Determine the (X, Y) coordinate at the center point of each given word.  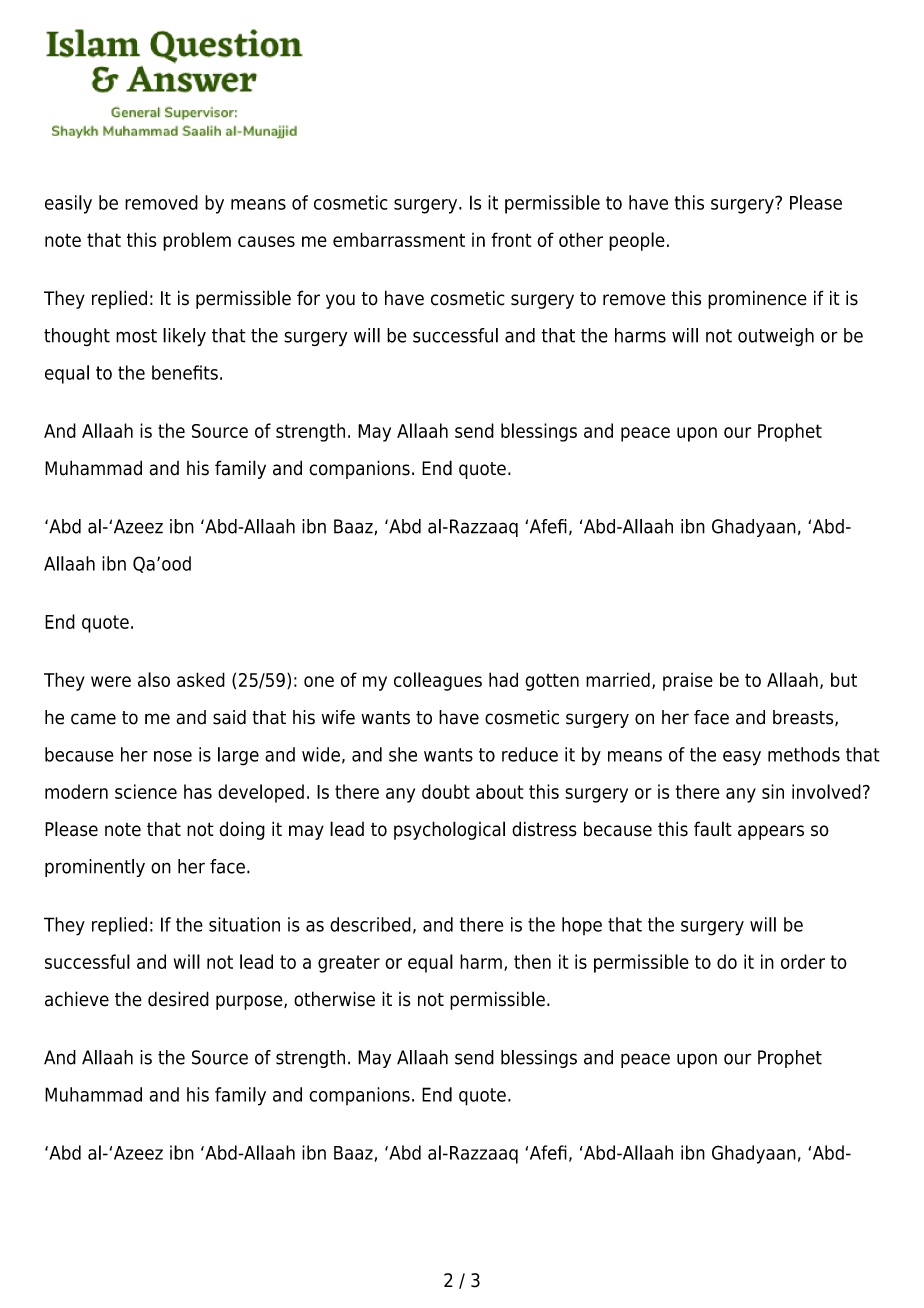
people (637, 241)
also (154, 679)
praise (688, 682)
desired (178, 999)
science (146, 791)
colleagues (438, 681)
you (340, 301)
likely (184, 337)
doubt (446, 791)
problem (197, 241)
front (511, 239)
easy (742, 758)
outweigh (776, 337)
